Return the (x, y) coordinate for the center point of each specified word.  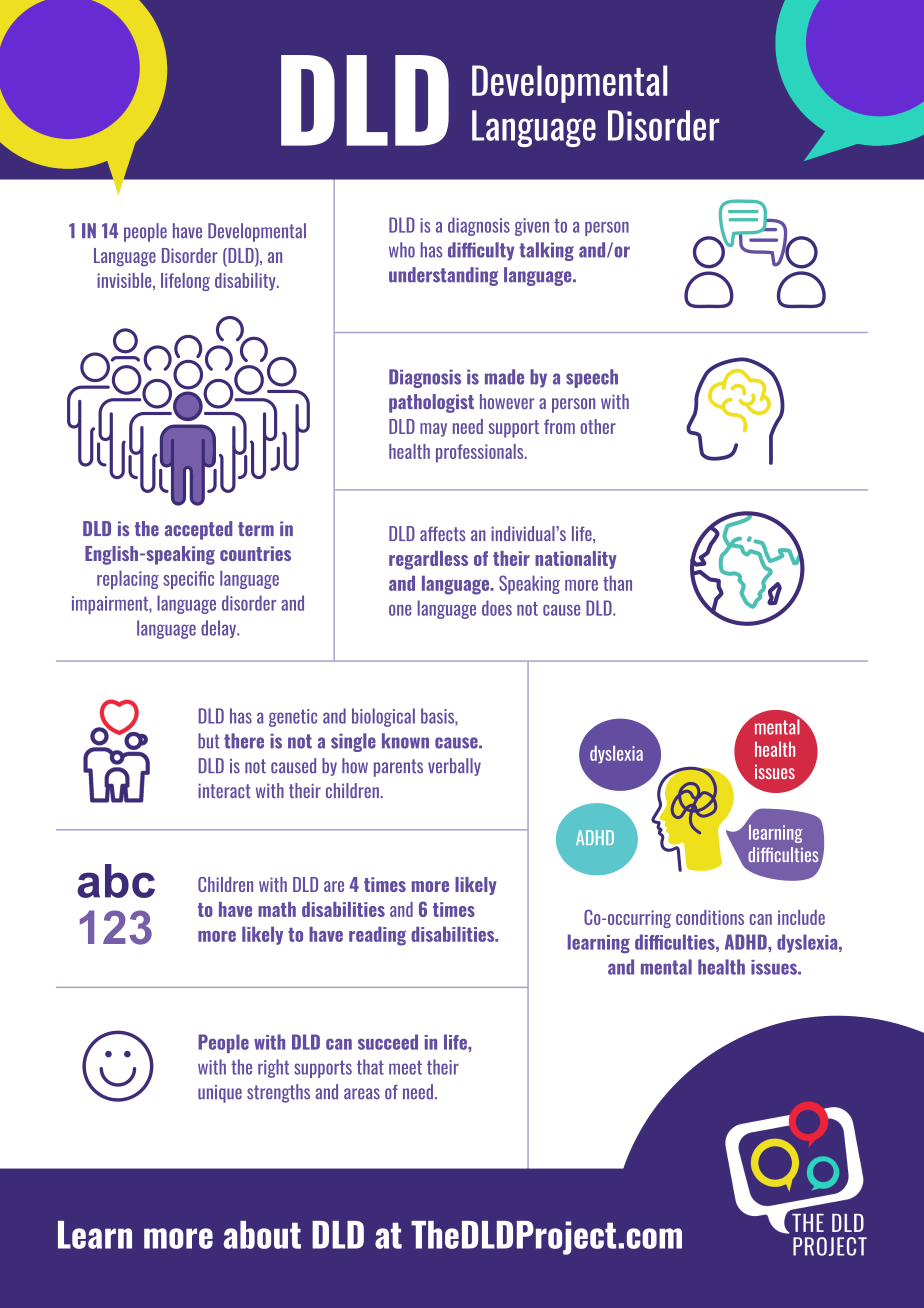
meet (405, 1067)
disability (246, 282)
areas (362, 1094)
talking (546, 251)
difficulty (481, 251)
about (262, 1235)
